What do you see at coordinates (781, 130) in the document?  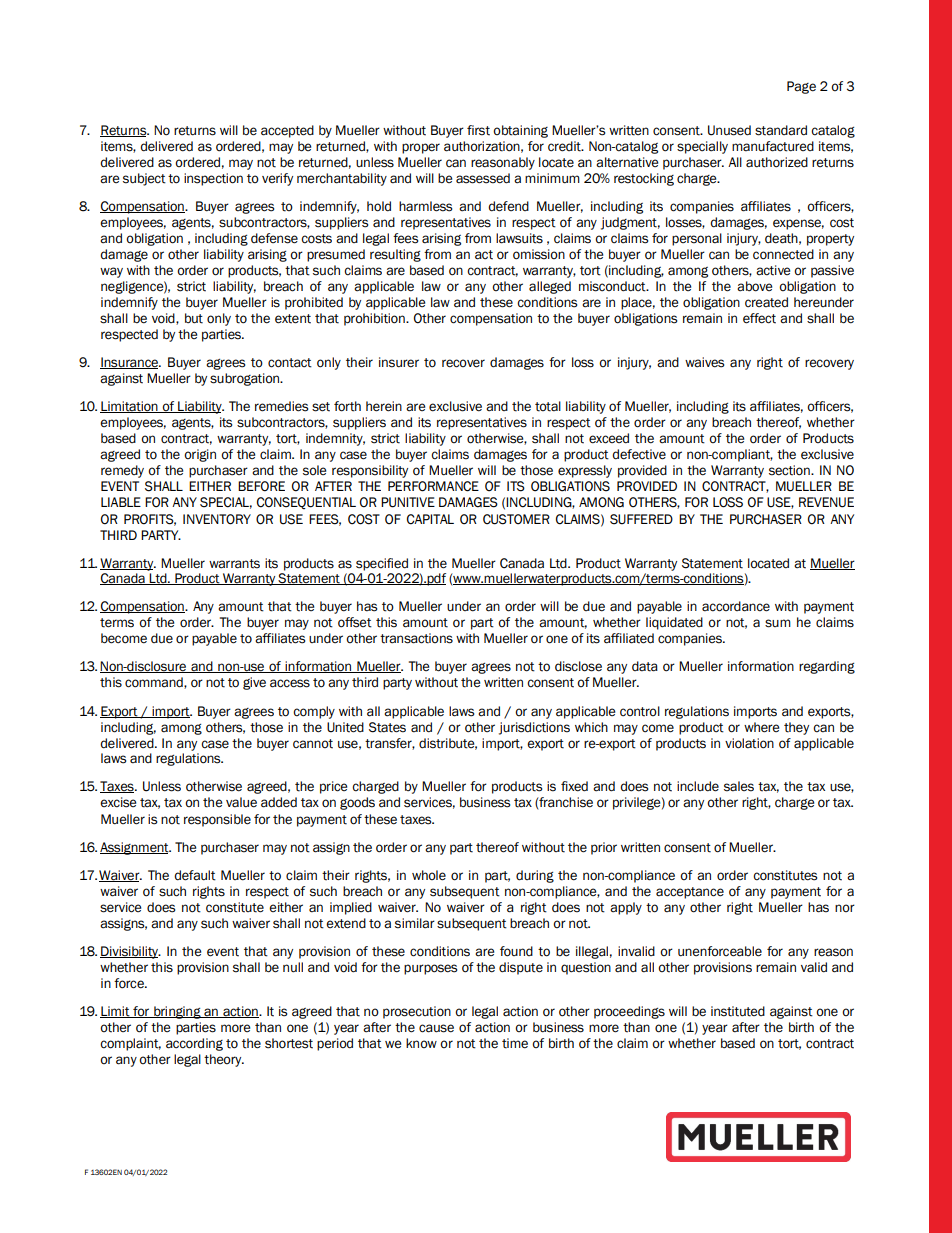 I see `standard` at bounding box center [781, 130].
